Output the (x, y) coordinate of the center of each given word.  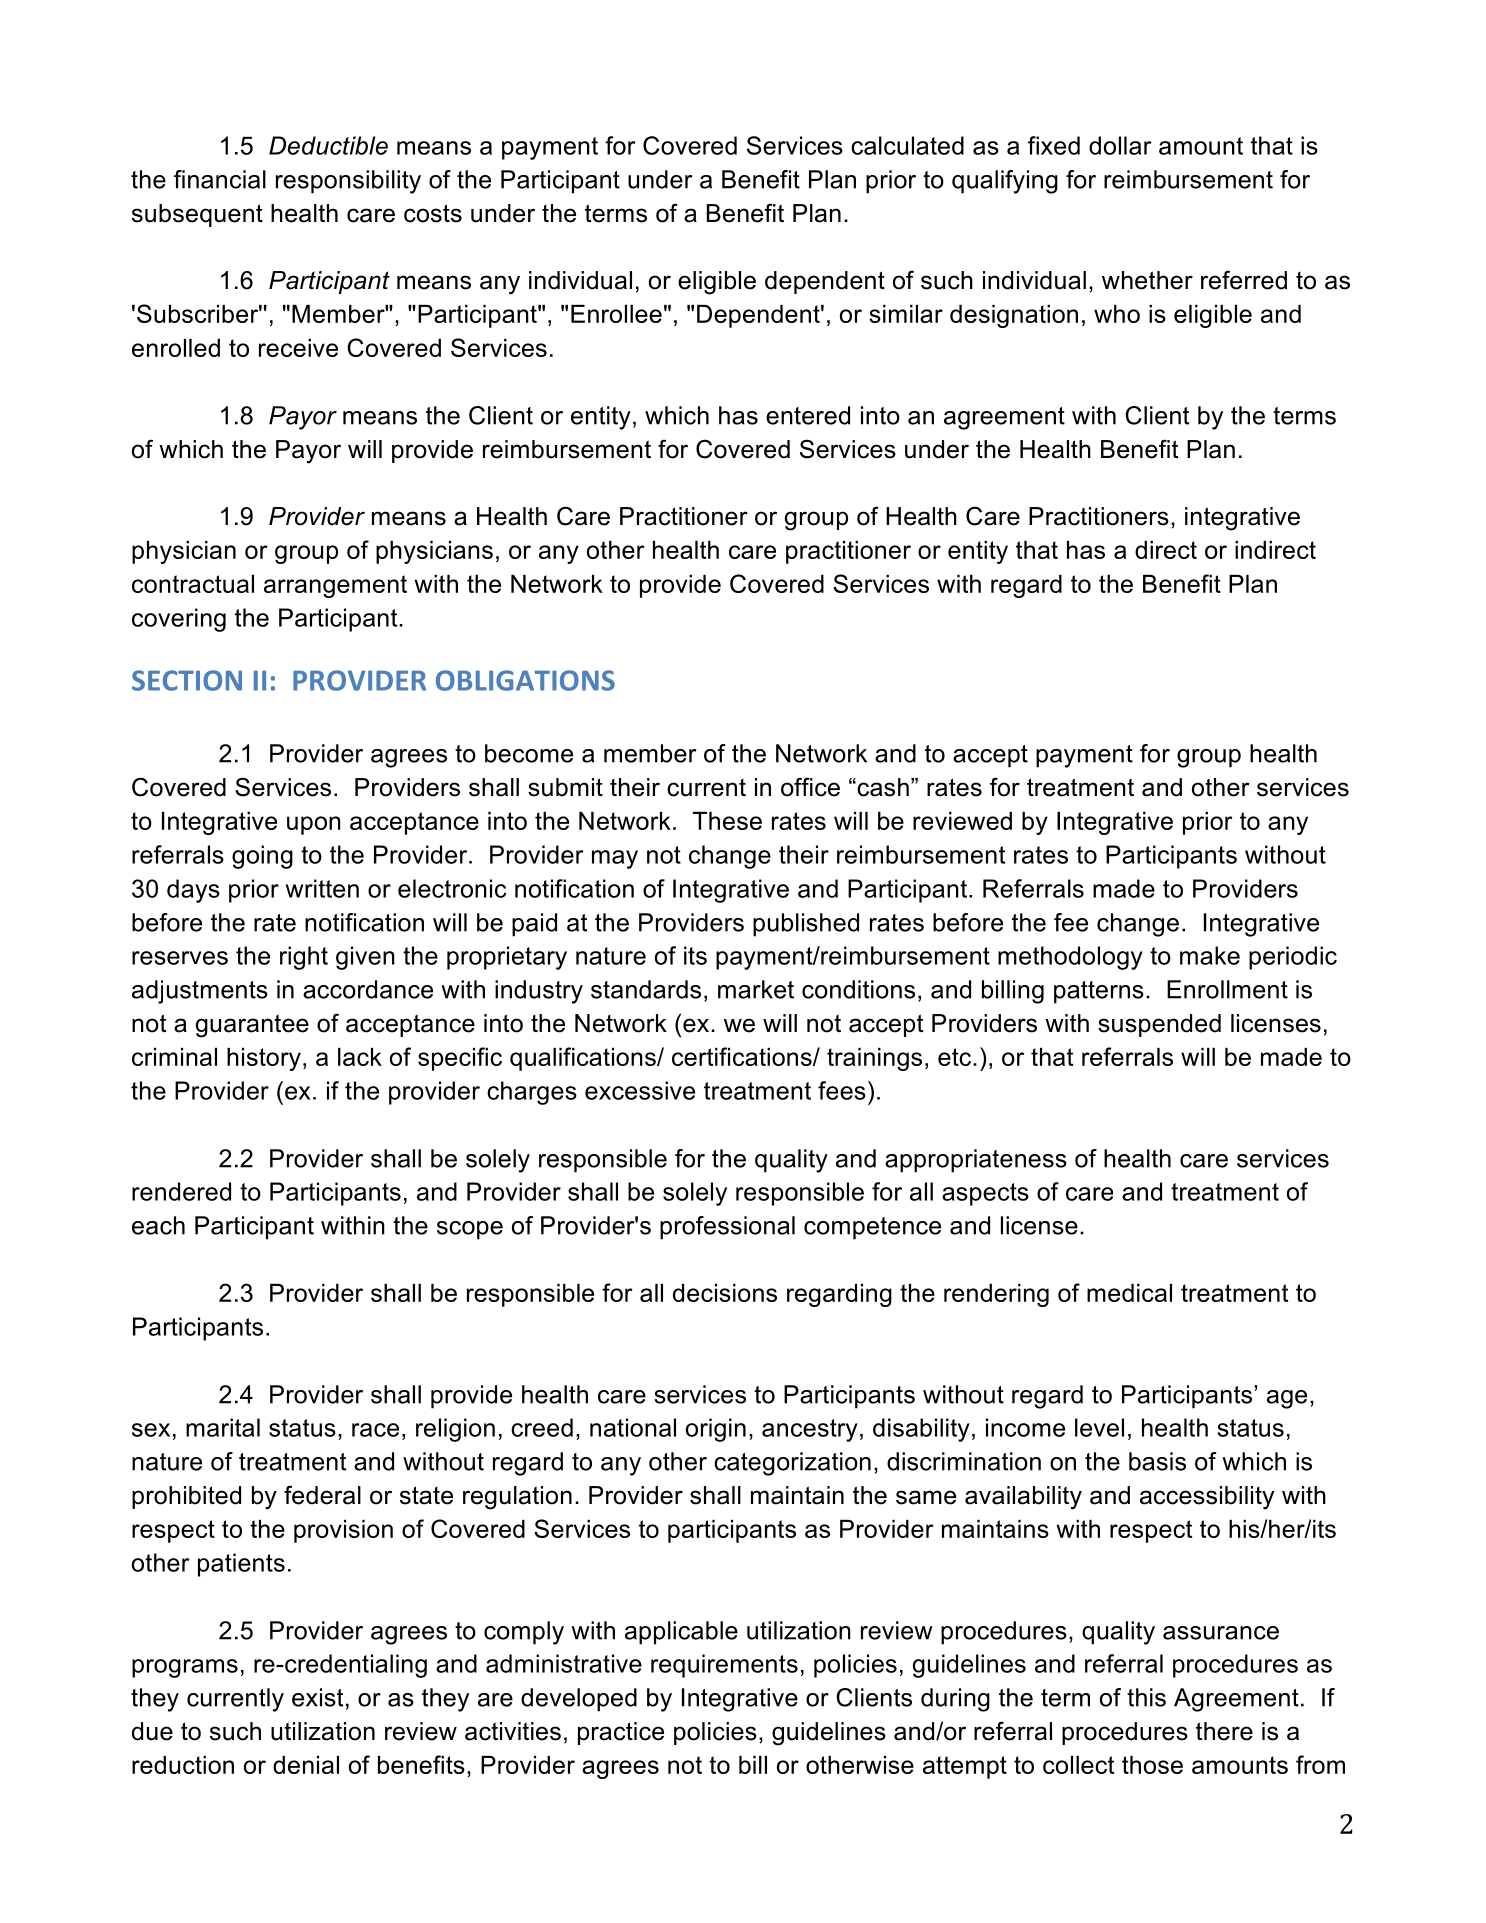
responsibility (348, 182)
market (756, 989)
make (1210, 955)
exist (317, 1697)
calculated (907, 145)
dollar (1120, 145)
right (304, 958)
